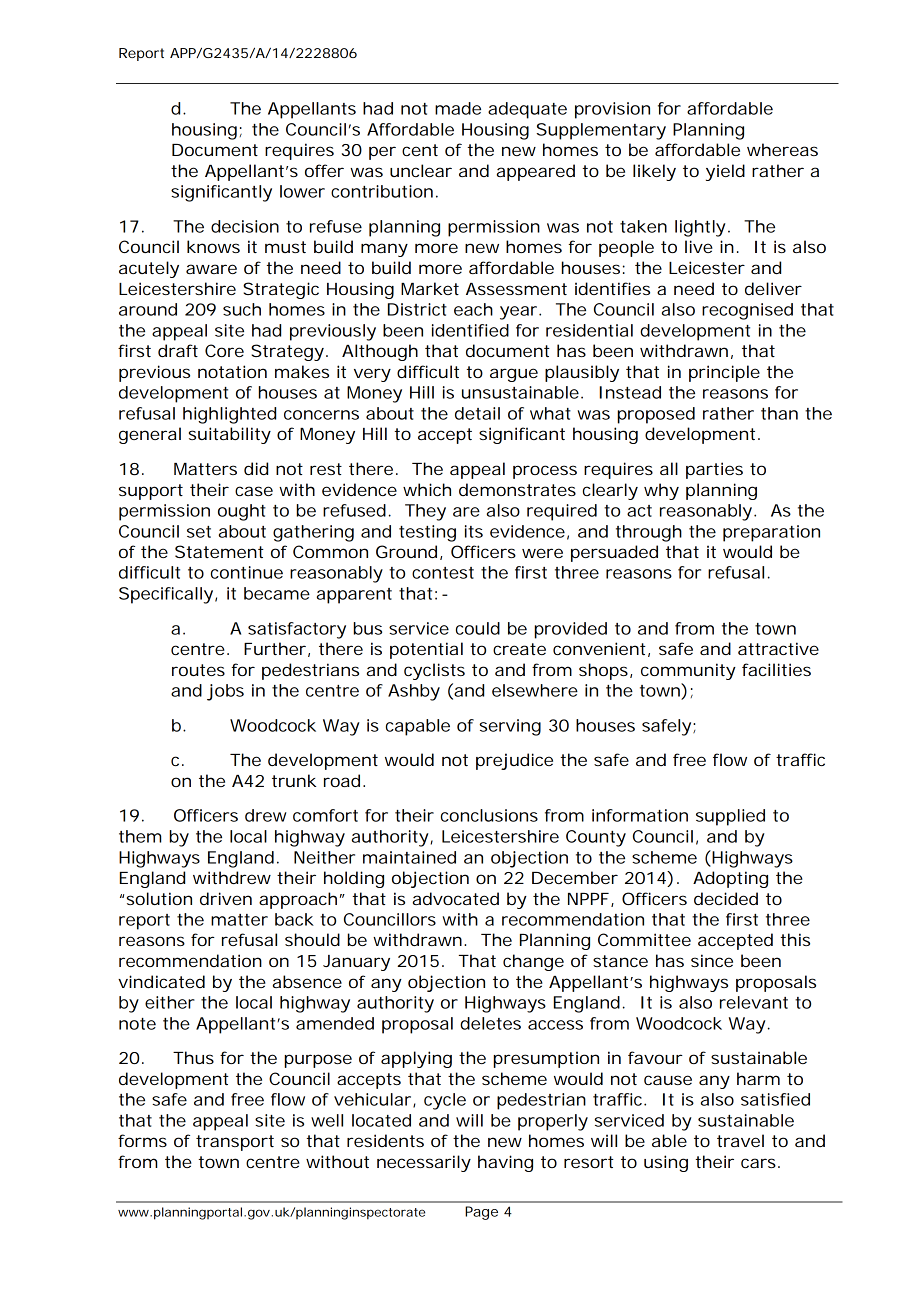 Image resolution: width=924 pixels, height=1308 pixels. I want to click on Page, so click(481, 1213).
